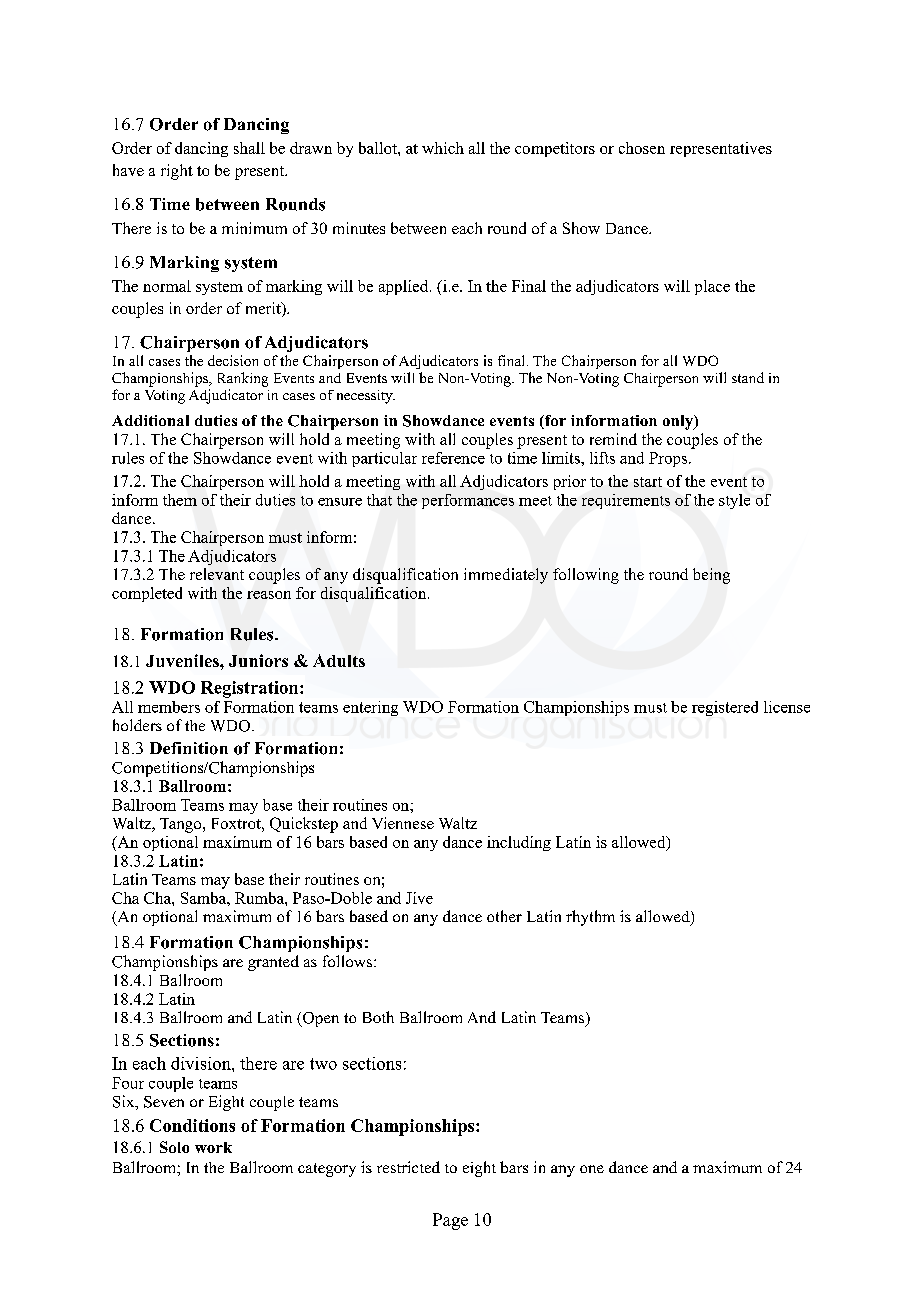  What do you see at coordinates (213, 1147) in the image?
I see `work` at bounding box center [213, 1147].
